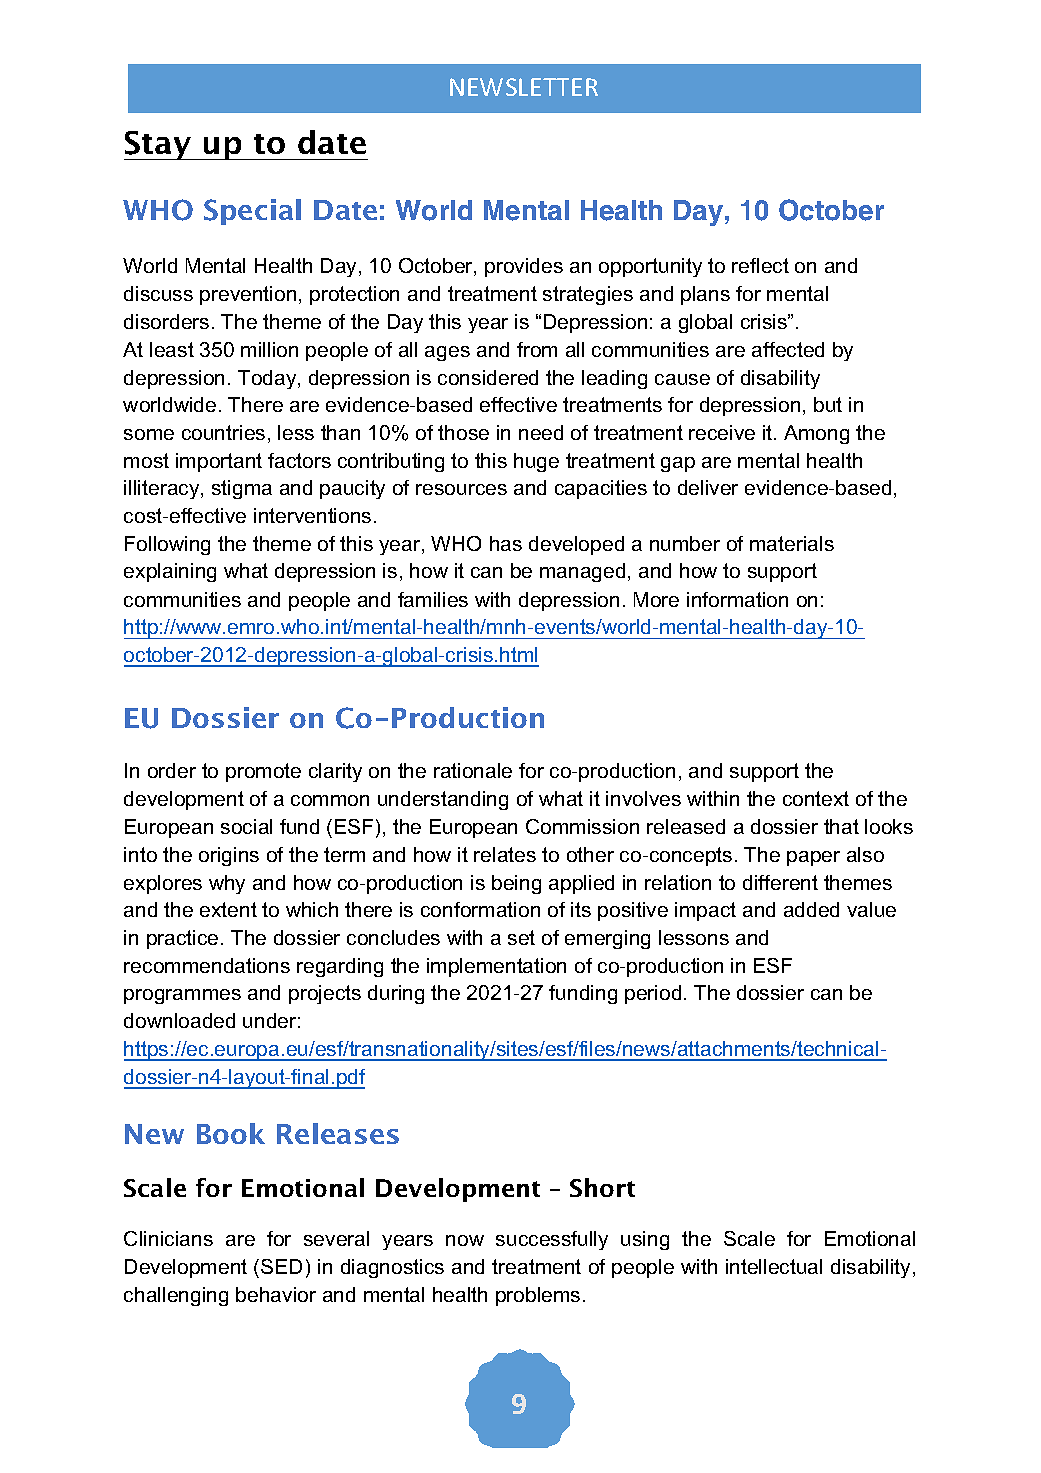  Describe the element at coordinates (760, 265) in the screenshot. I see `reflect` at that location.
